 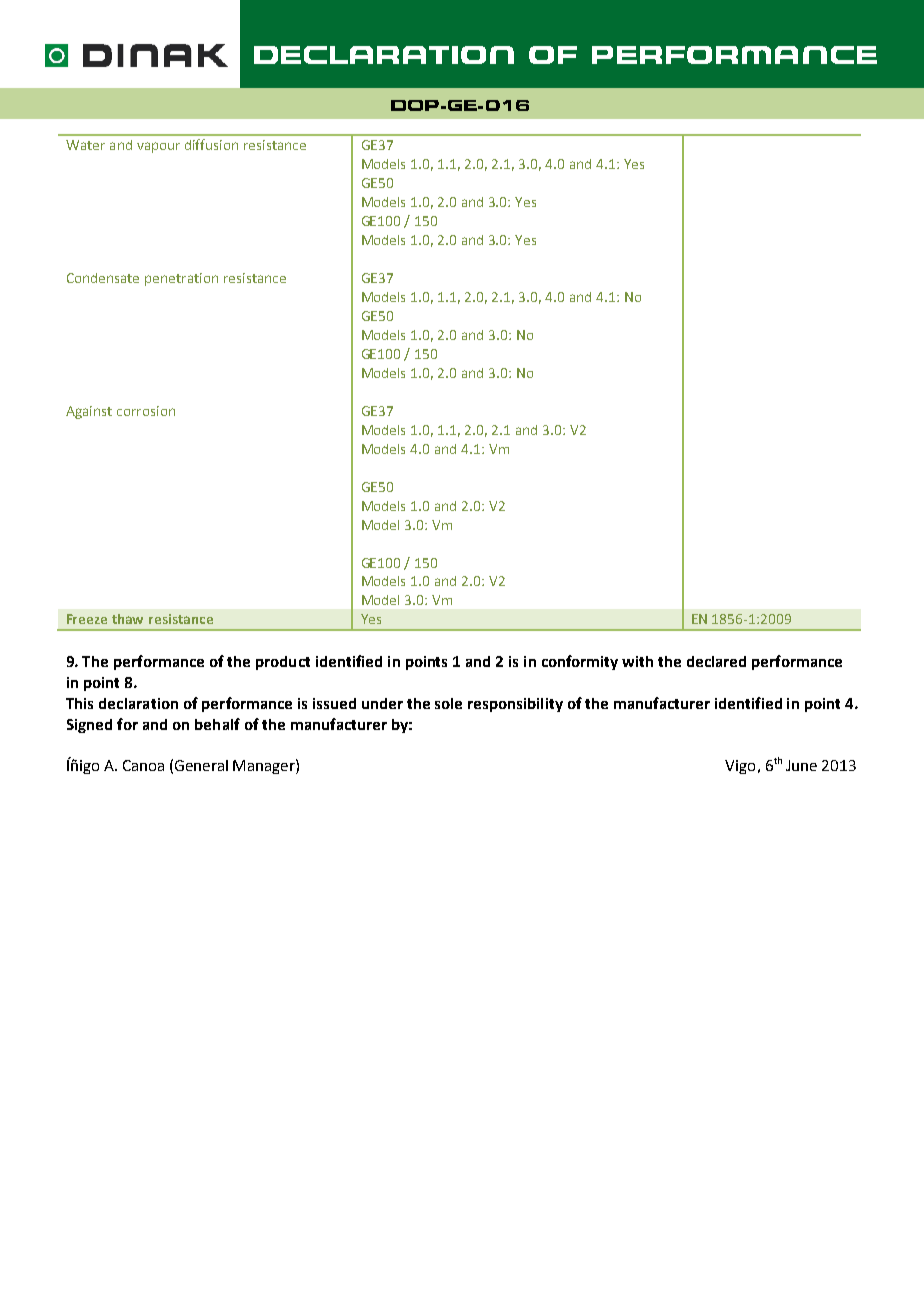 I want to click on thaw, so click(x=127, y=619).
